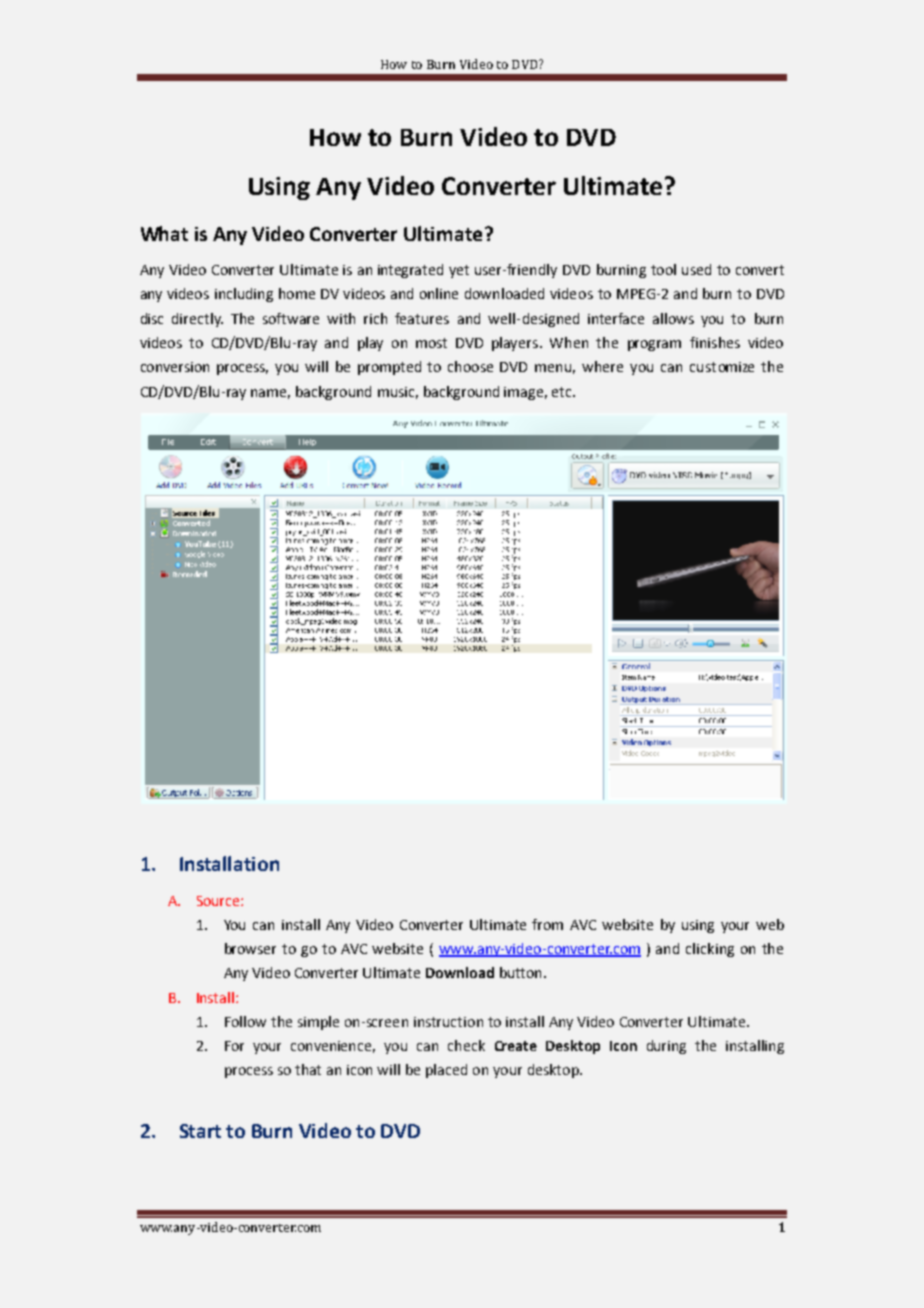 The width and height of the screenshot is (924, 1308). I want to click on etc, so click(563, 392).
